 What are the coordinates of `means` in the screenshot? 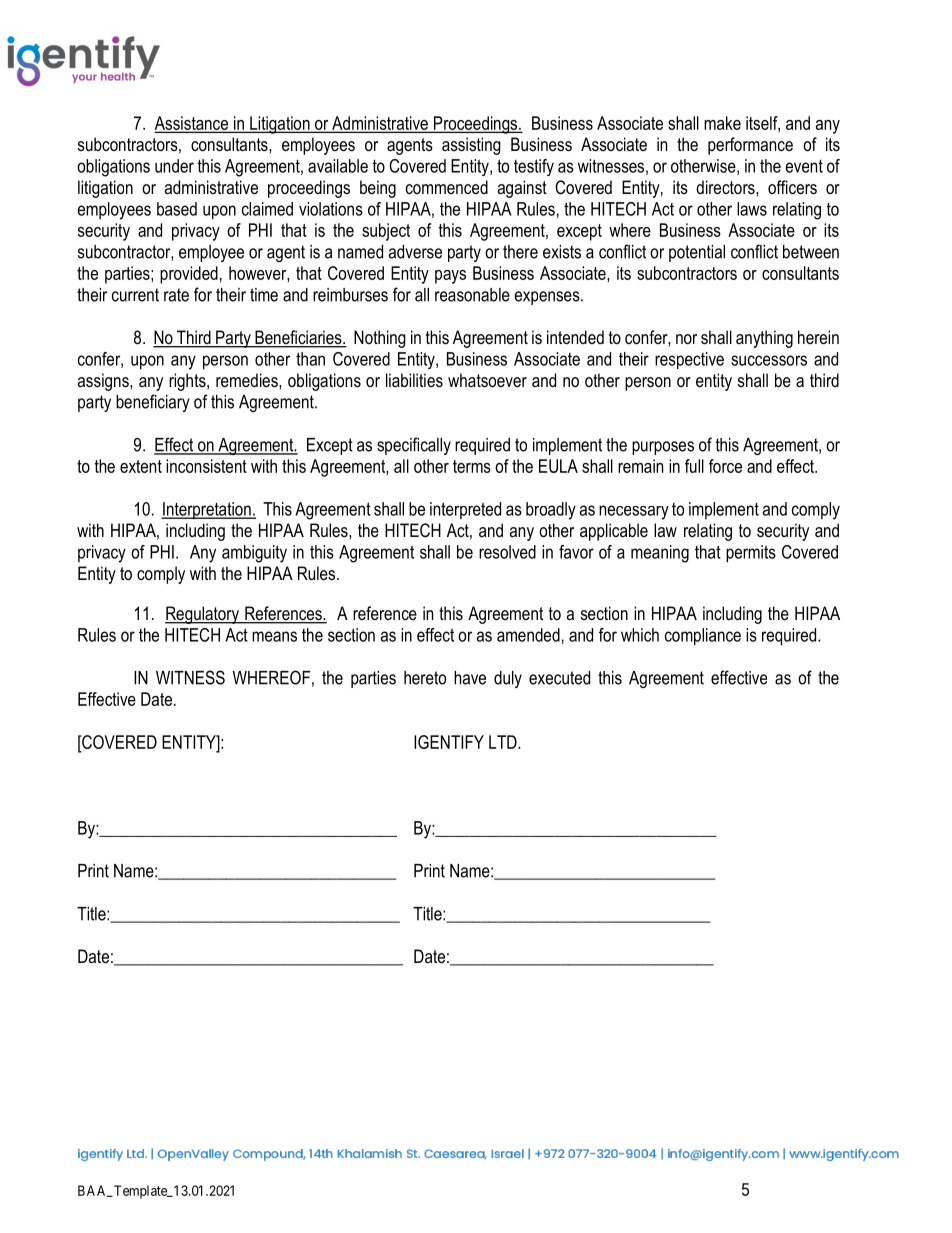 It's located at (274, 636).
